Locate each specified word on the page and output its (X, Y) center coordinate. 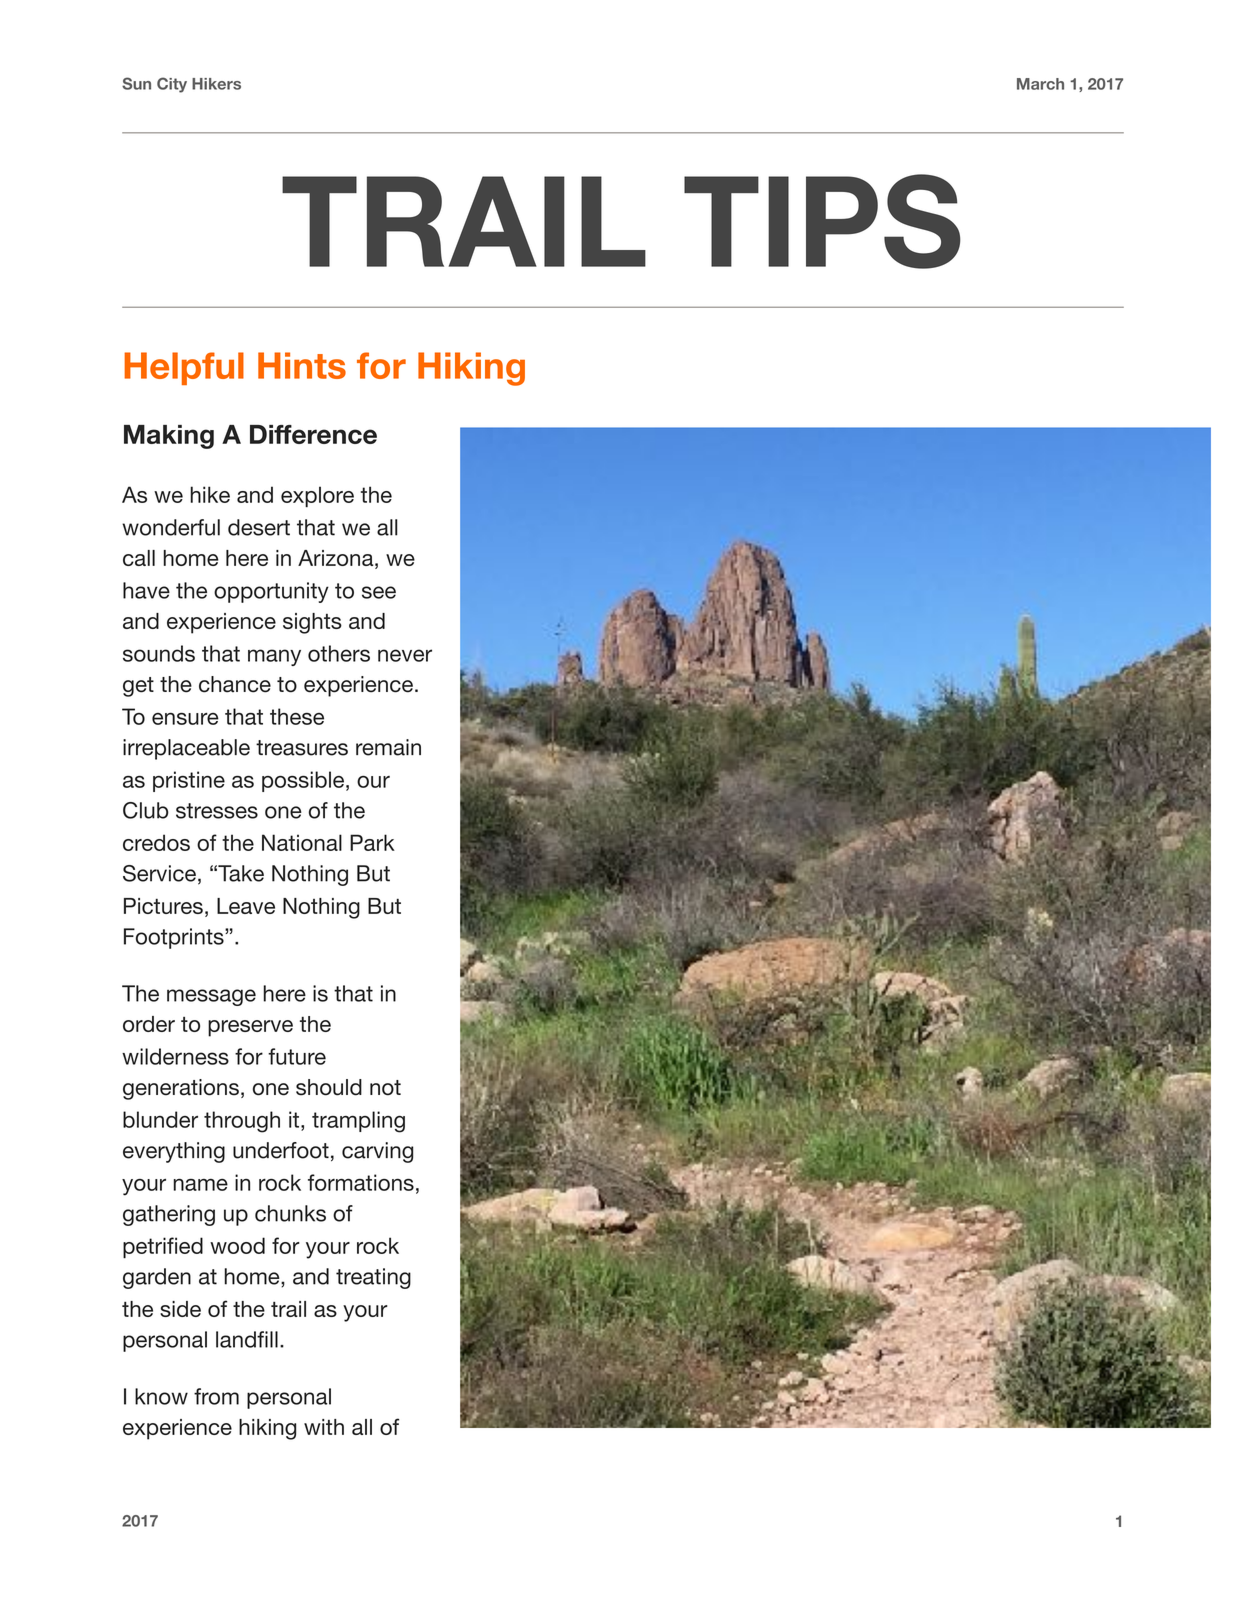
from (216, 1396)
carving (377, 1152)
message (211, 997)
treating (373, 1278)
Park (372, 842)
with (324, 1427)
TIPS (822, 221)
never (405, 655)
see (379, 592)
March (1040, 84)
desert (259, 527)
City (172, 85)
